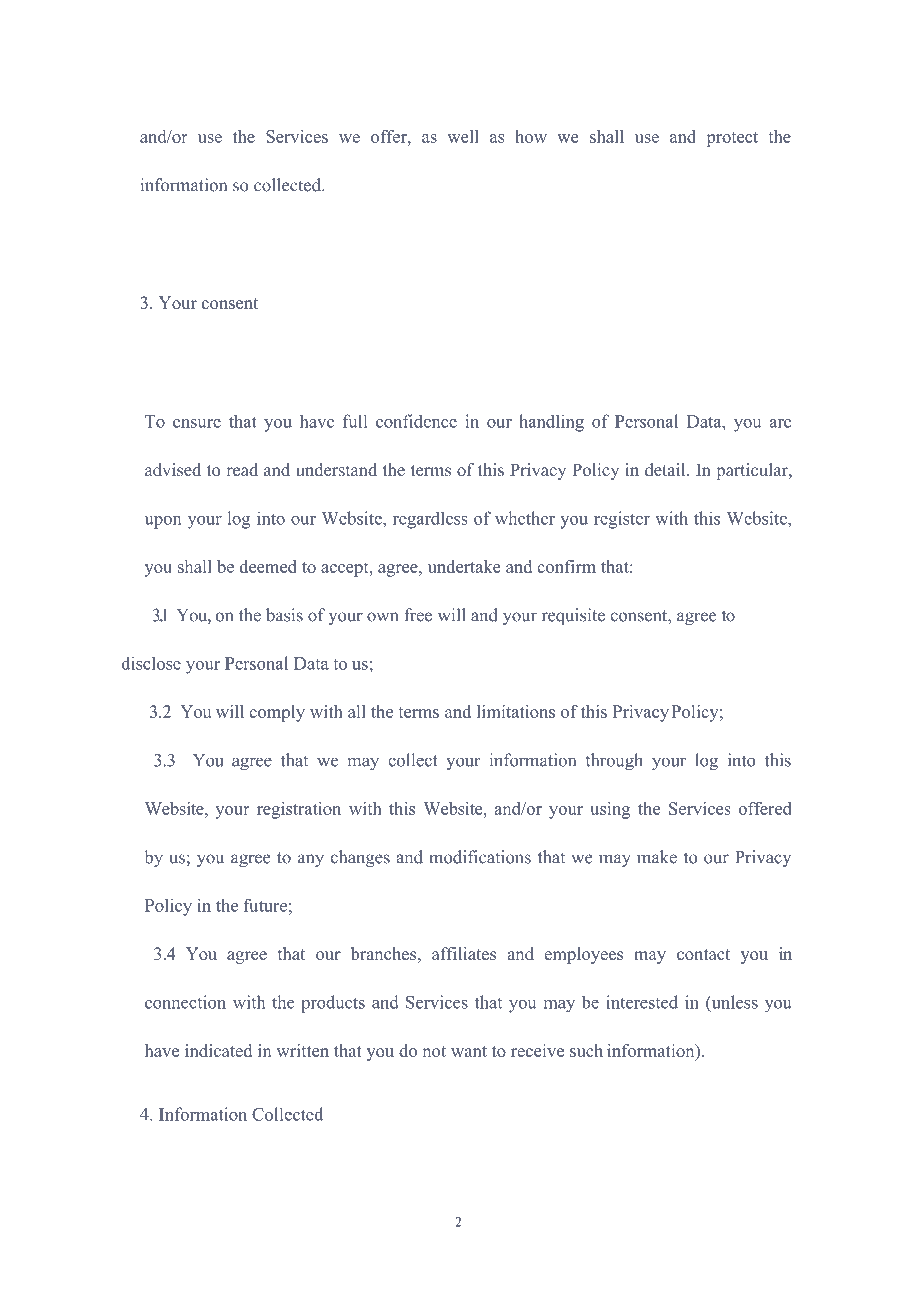 This page has height=1308, width=924. I want to click on how, so click(531, 136).
